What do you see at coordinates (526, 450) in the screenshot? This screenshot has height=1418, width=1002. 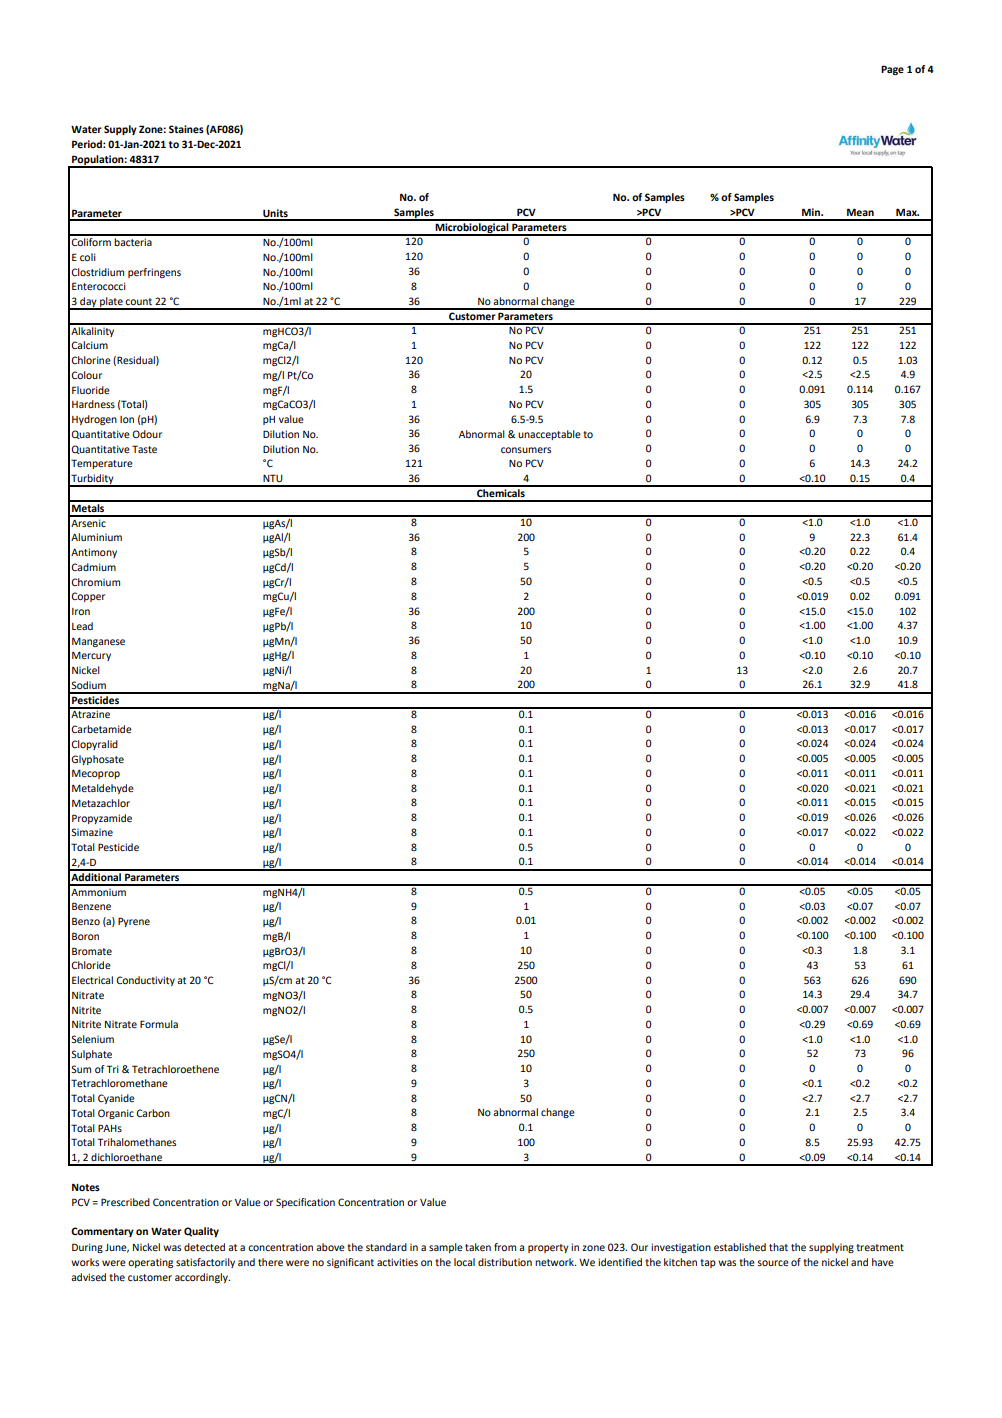 I see `consumers` at bounding box center [526, 450].
